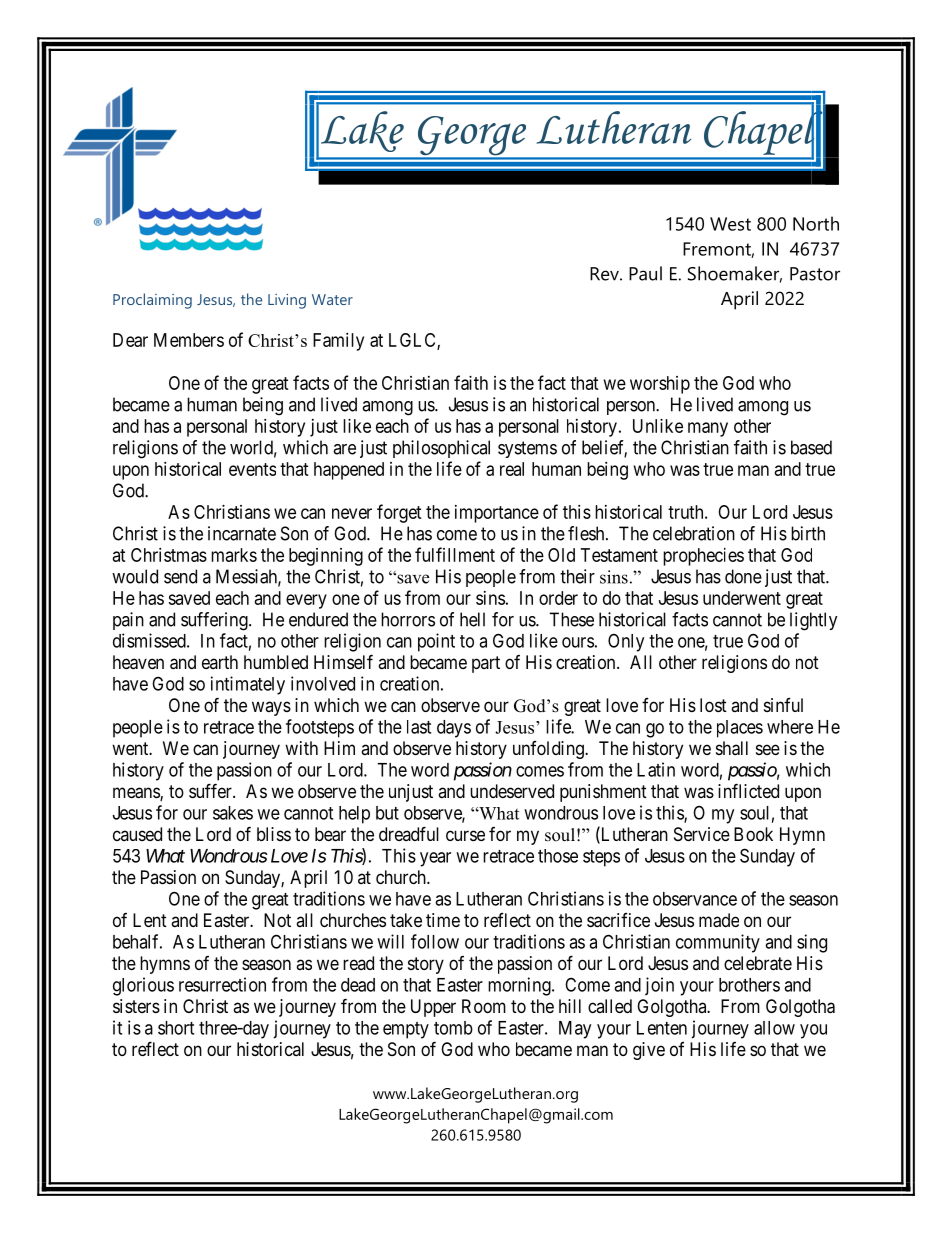 The height and width of the screenshot is (1233, 952). What do you see at coordinates (472, 619) in the screenshot?
I see `hell` at bounding box center [472, 619].
